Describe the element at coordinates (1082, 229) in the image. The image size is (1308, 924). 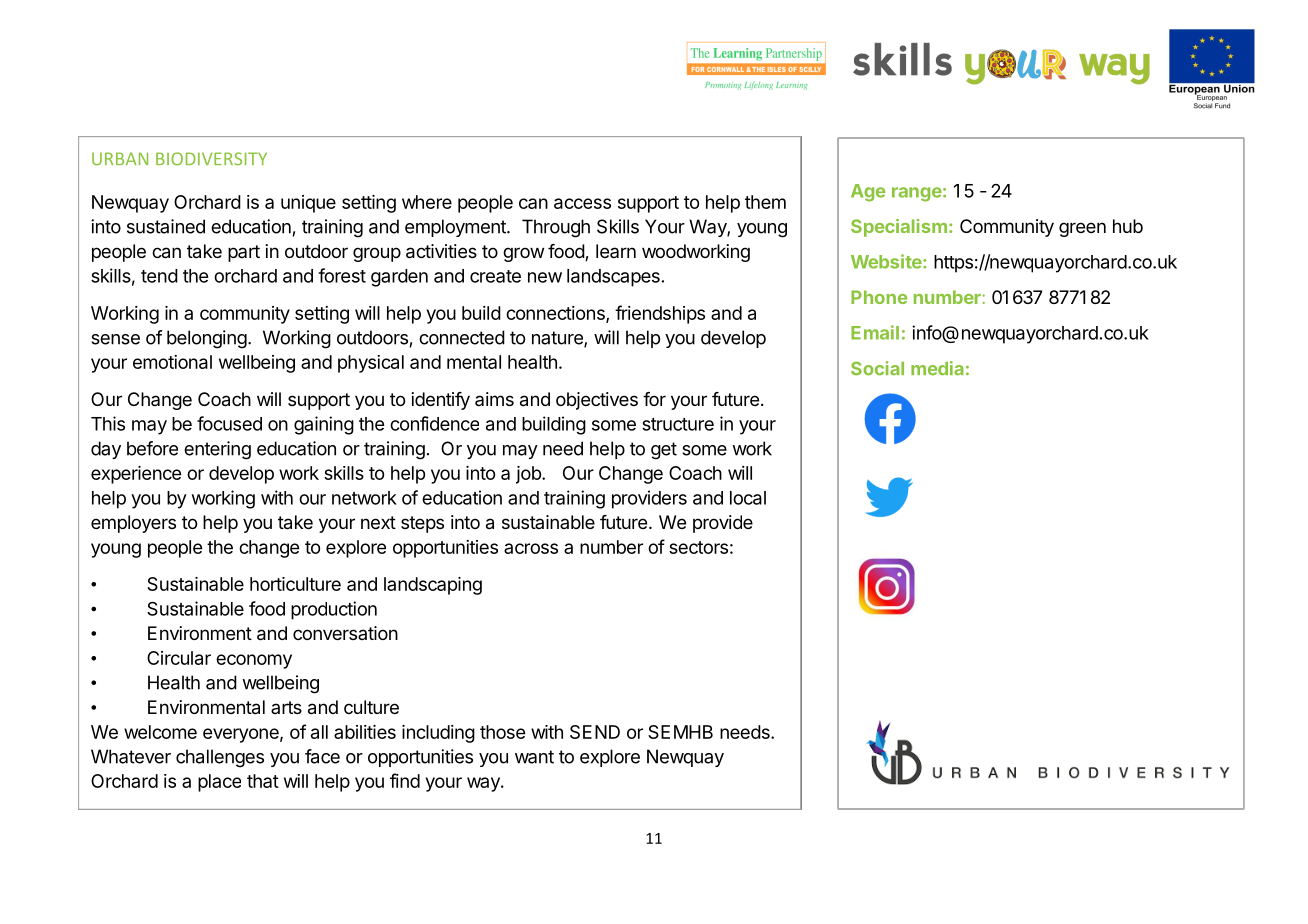
I see `green` at that location.
